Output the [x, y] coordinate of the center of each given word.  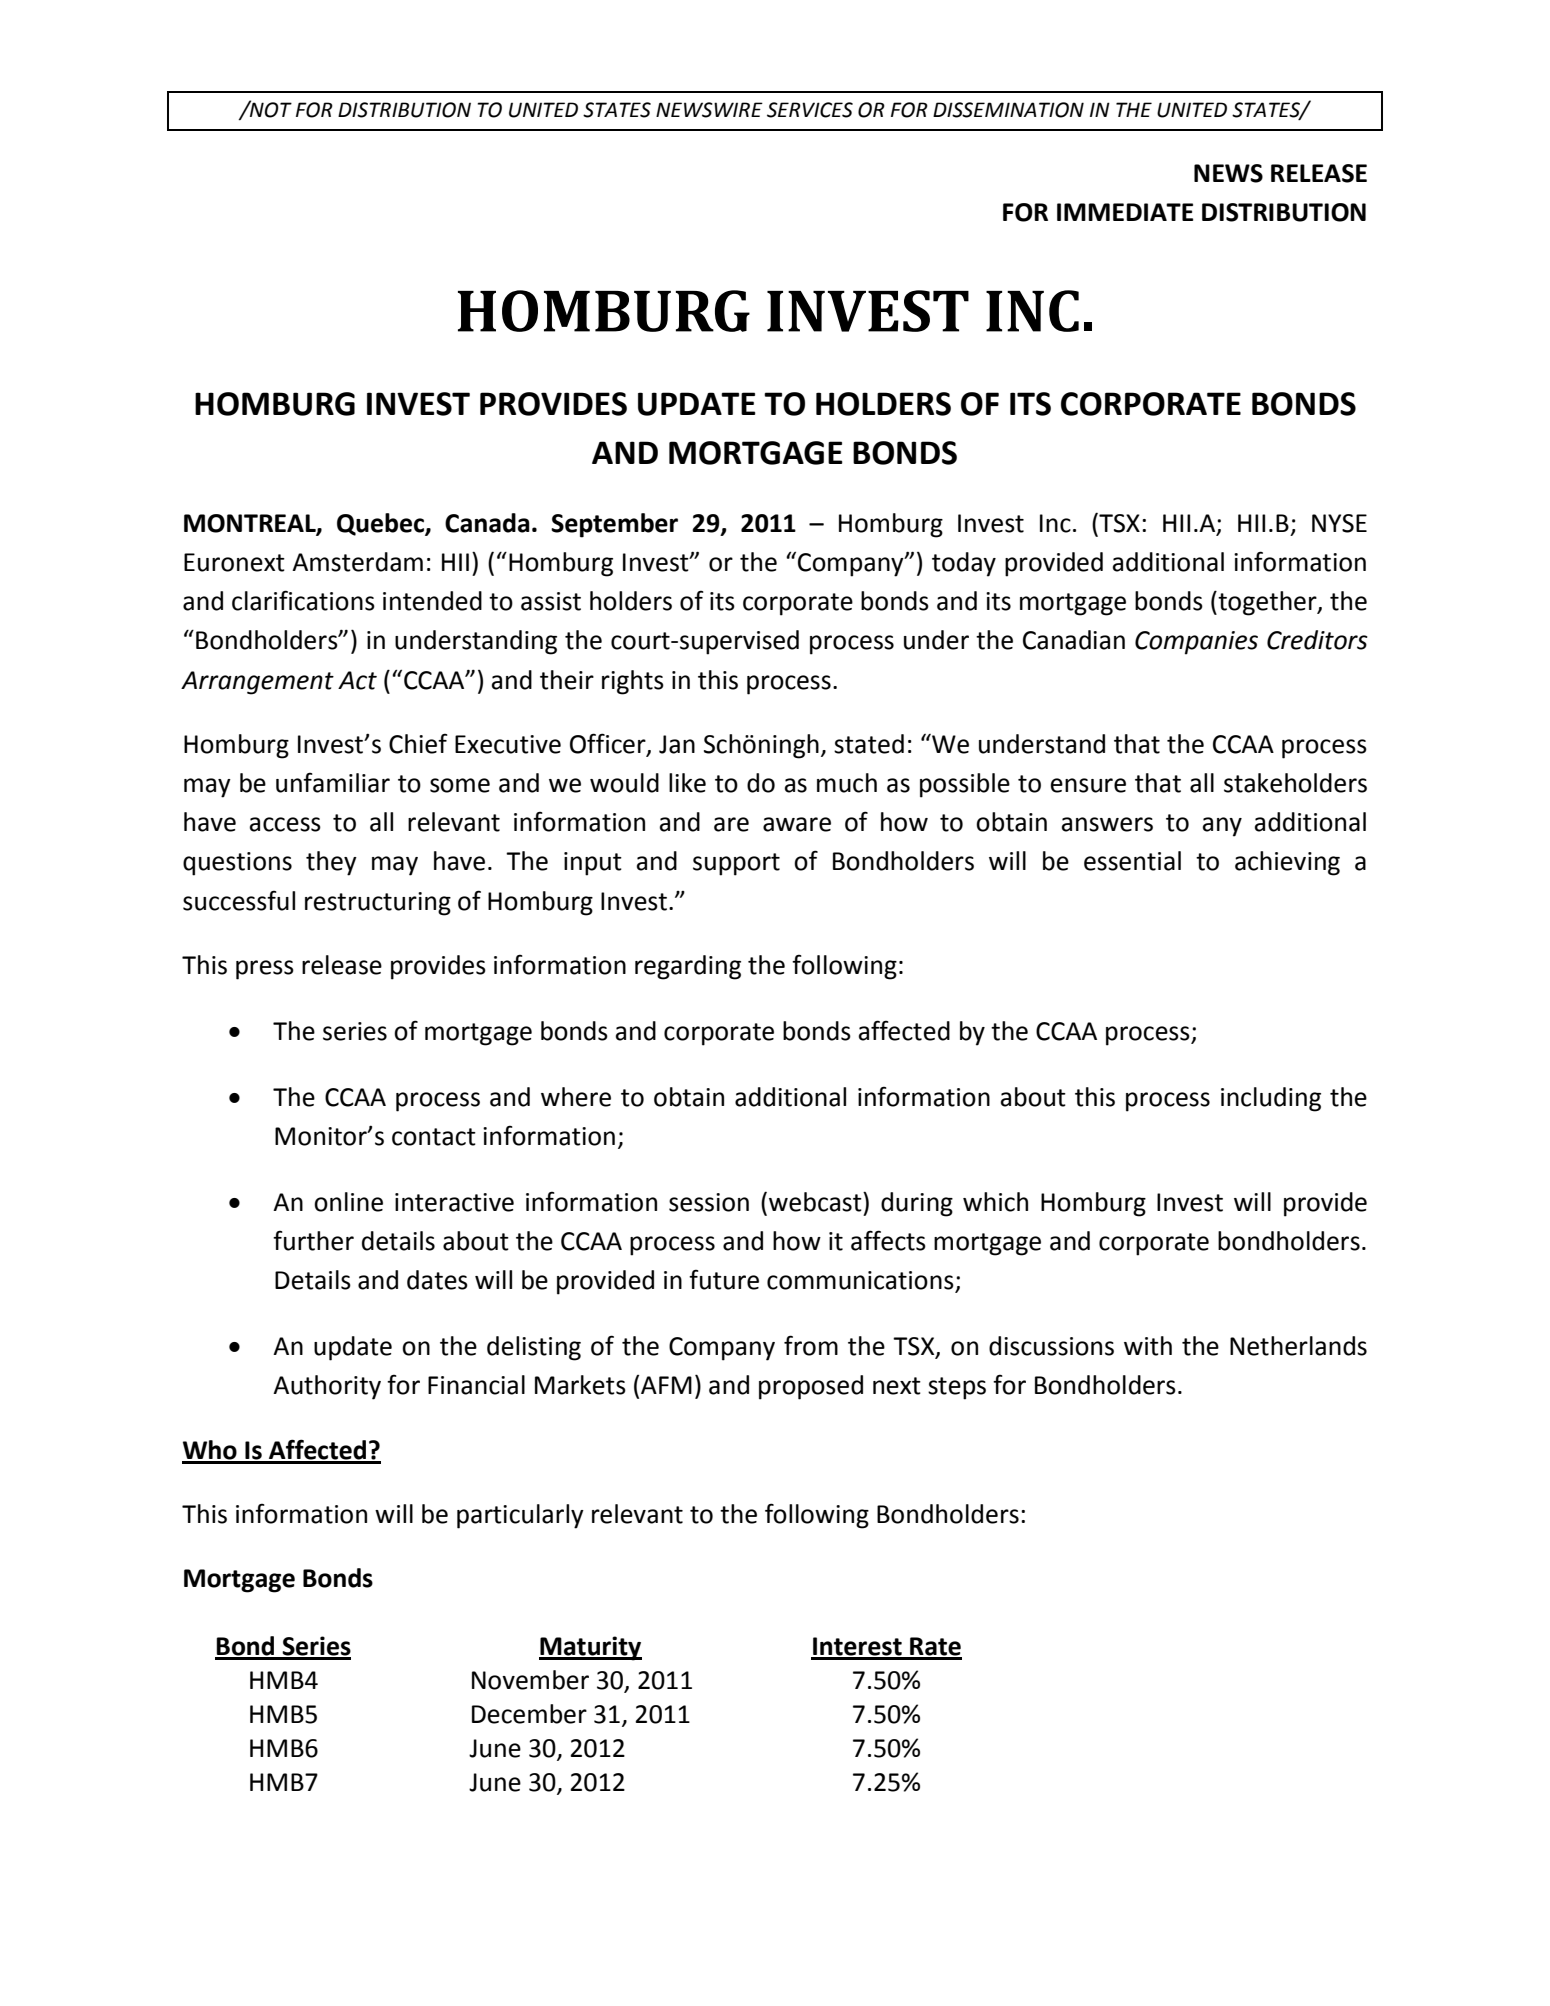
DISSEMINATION [1008, 110]
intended [432, 601]
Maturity [590, 1648]
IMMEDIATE [1125, 212]
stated [869, 744]
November [530, 1680]
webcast [816, 1202]
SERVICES [810, 110]
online [348, 1202]
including [1271, 1099]
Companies [1196, 643]
